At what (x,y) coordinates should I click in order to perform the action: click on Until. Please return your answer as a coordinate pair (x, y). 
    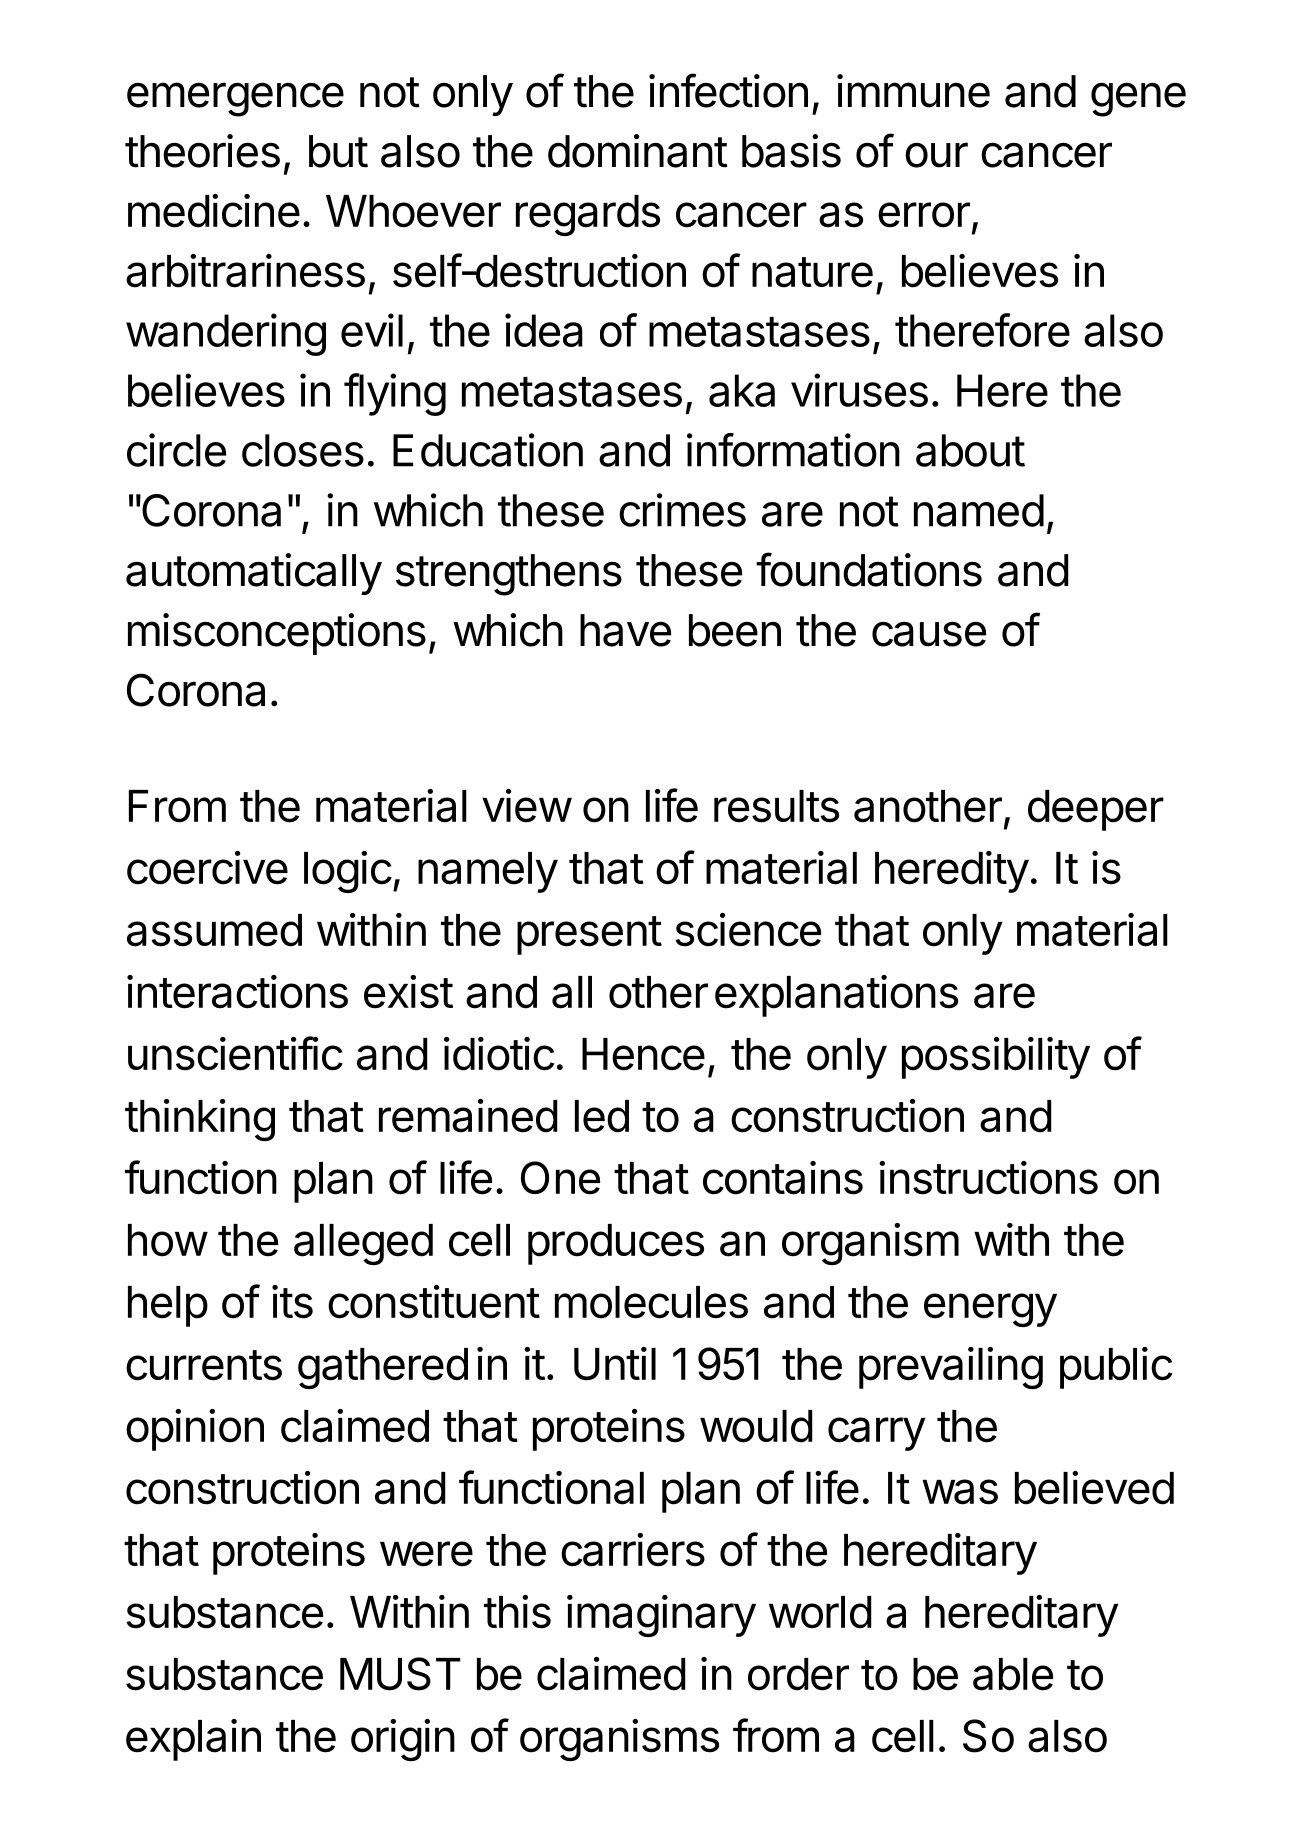
    Looking at the image, I should click on (615, 1364).
